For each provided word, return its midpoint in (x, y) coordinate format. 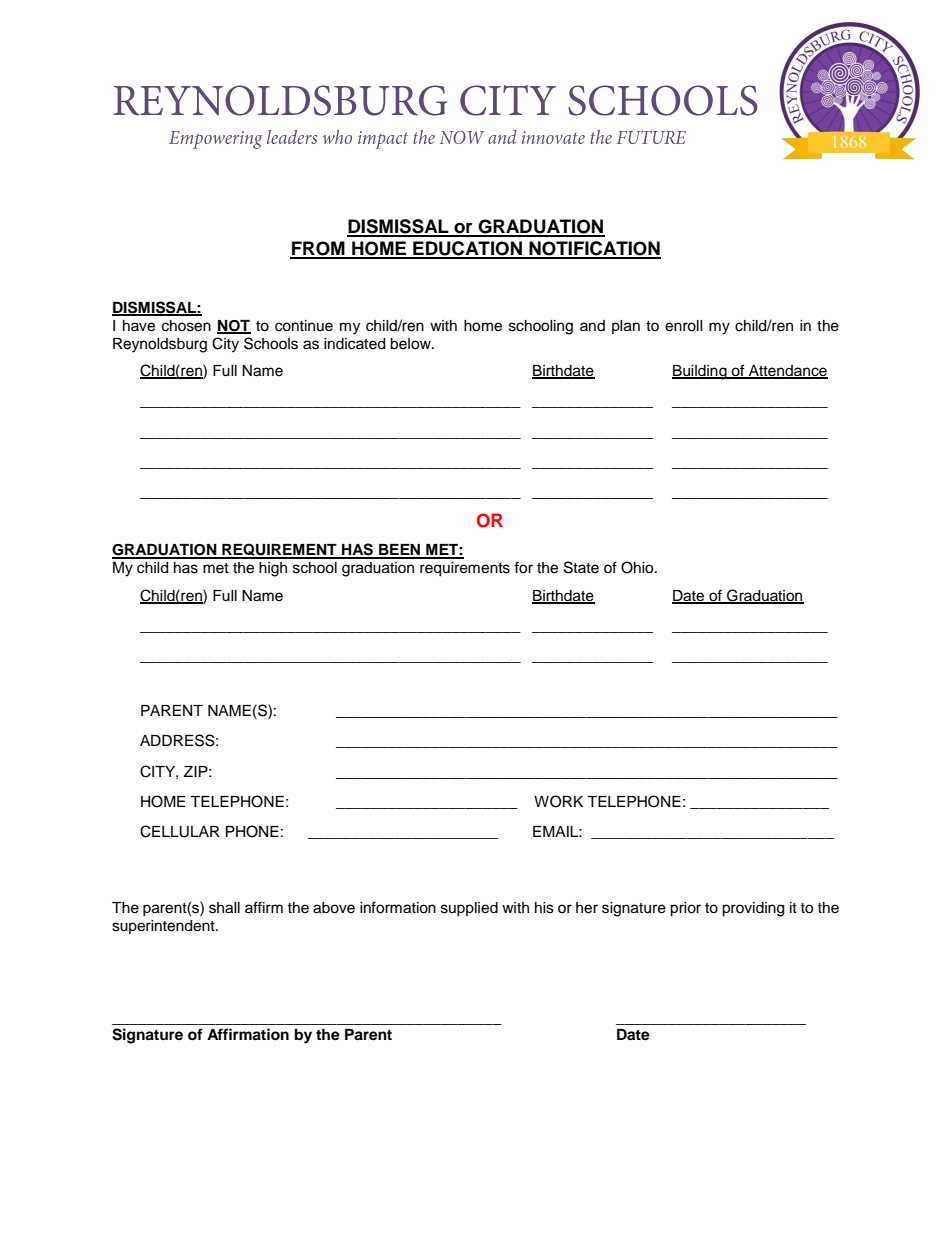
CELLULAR (180, 831)
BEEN (400, 551)
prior (685, 909)
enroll (684, 326)
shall (224, 908)
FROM (318, 249)
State (581, 567)
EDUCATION (467, 249)
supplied (469, 909)
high (273, 569)
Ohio (638, 567)
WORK (558, 801)
